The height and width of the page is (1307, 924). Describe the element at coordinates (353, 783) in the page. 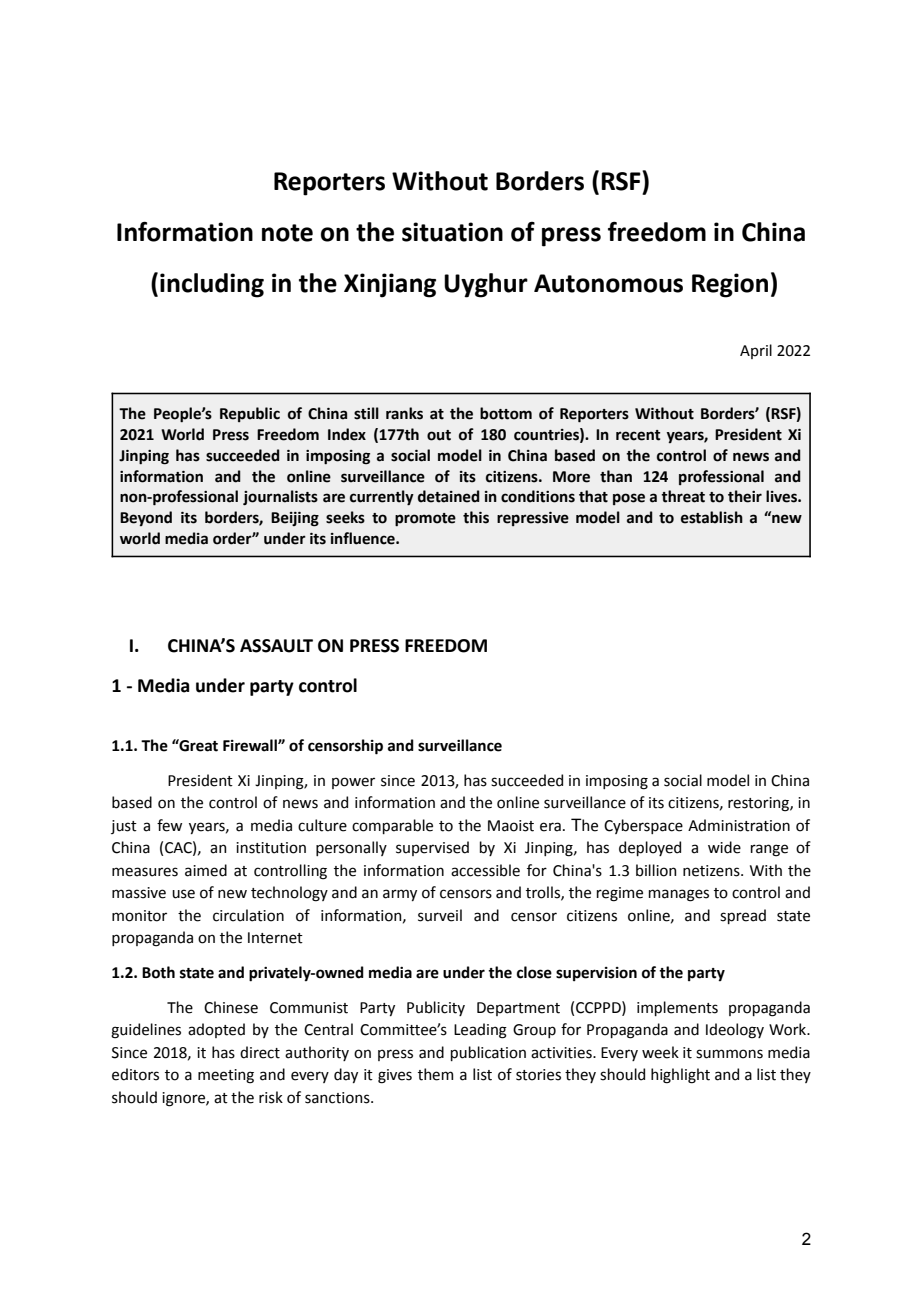

I see `power` at that location.
